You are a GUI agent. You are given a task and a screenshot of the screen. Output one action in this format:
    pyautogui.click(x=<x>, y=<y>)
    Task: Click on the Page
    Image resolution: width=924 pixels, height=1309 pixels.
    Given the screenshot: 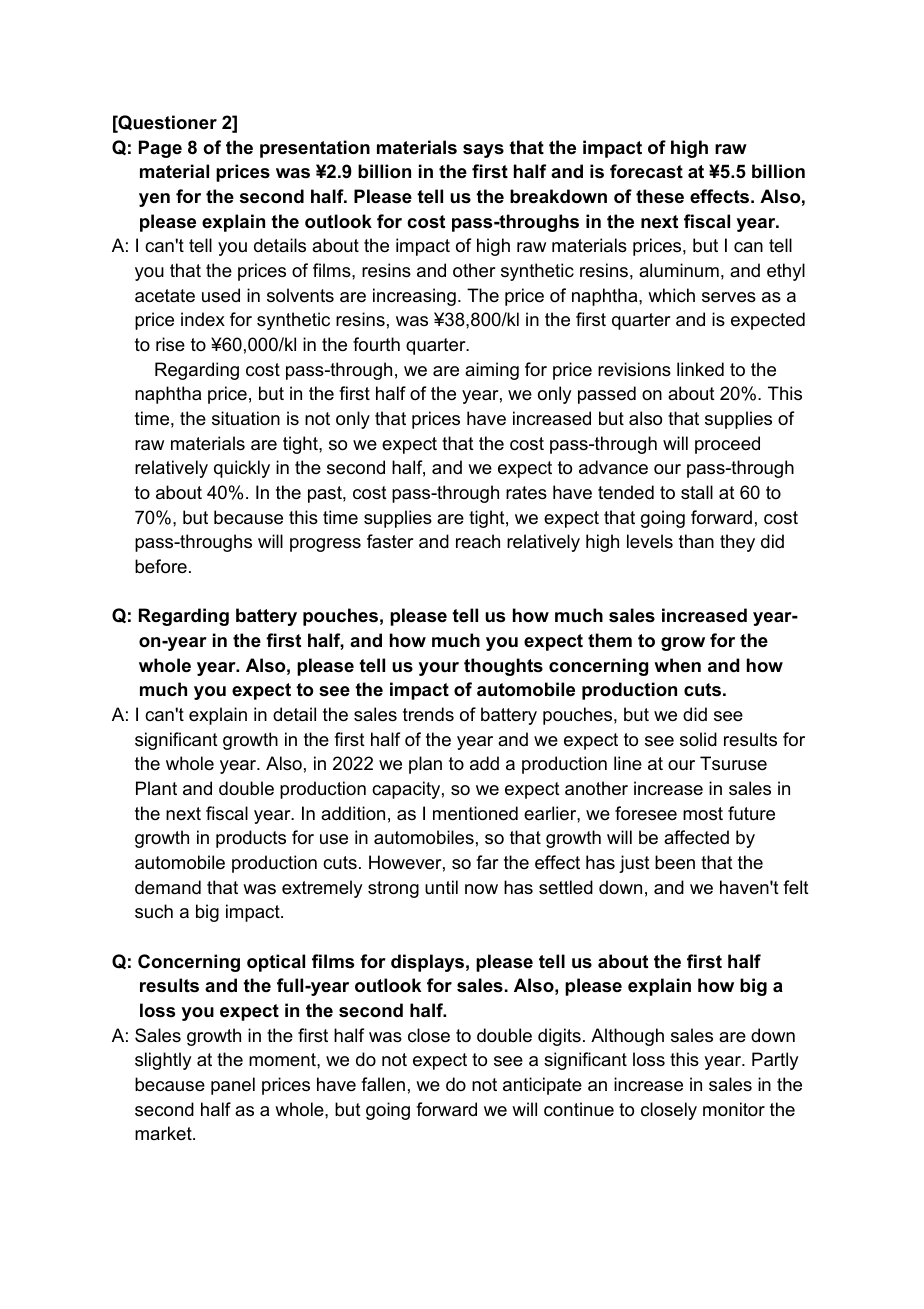 What is the action you would take?
    pyautogui.click(x=160, y=149)
